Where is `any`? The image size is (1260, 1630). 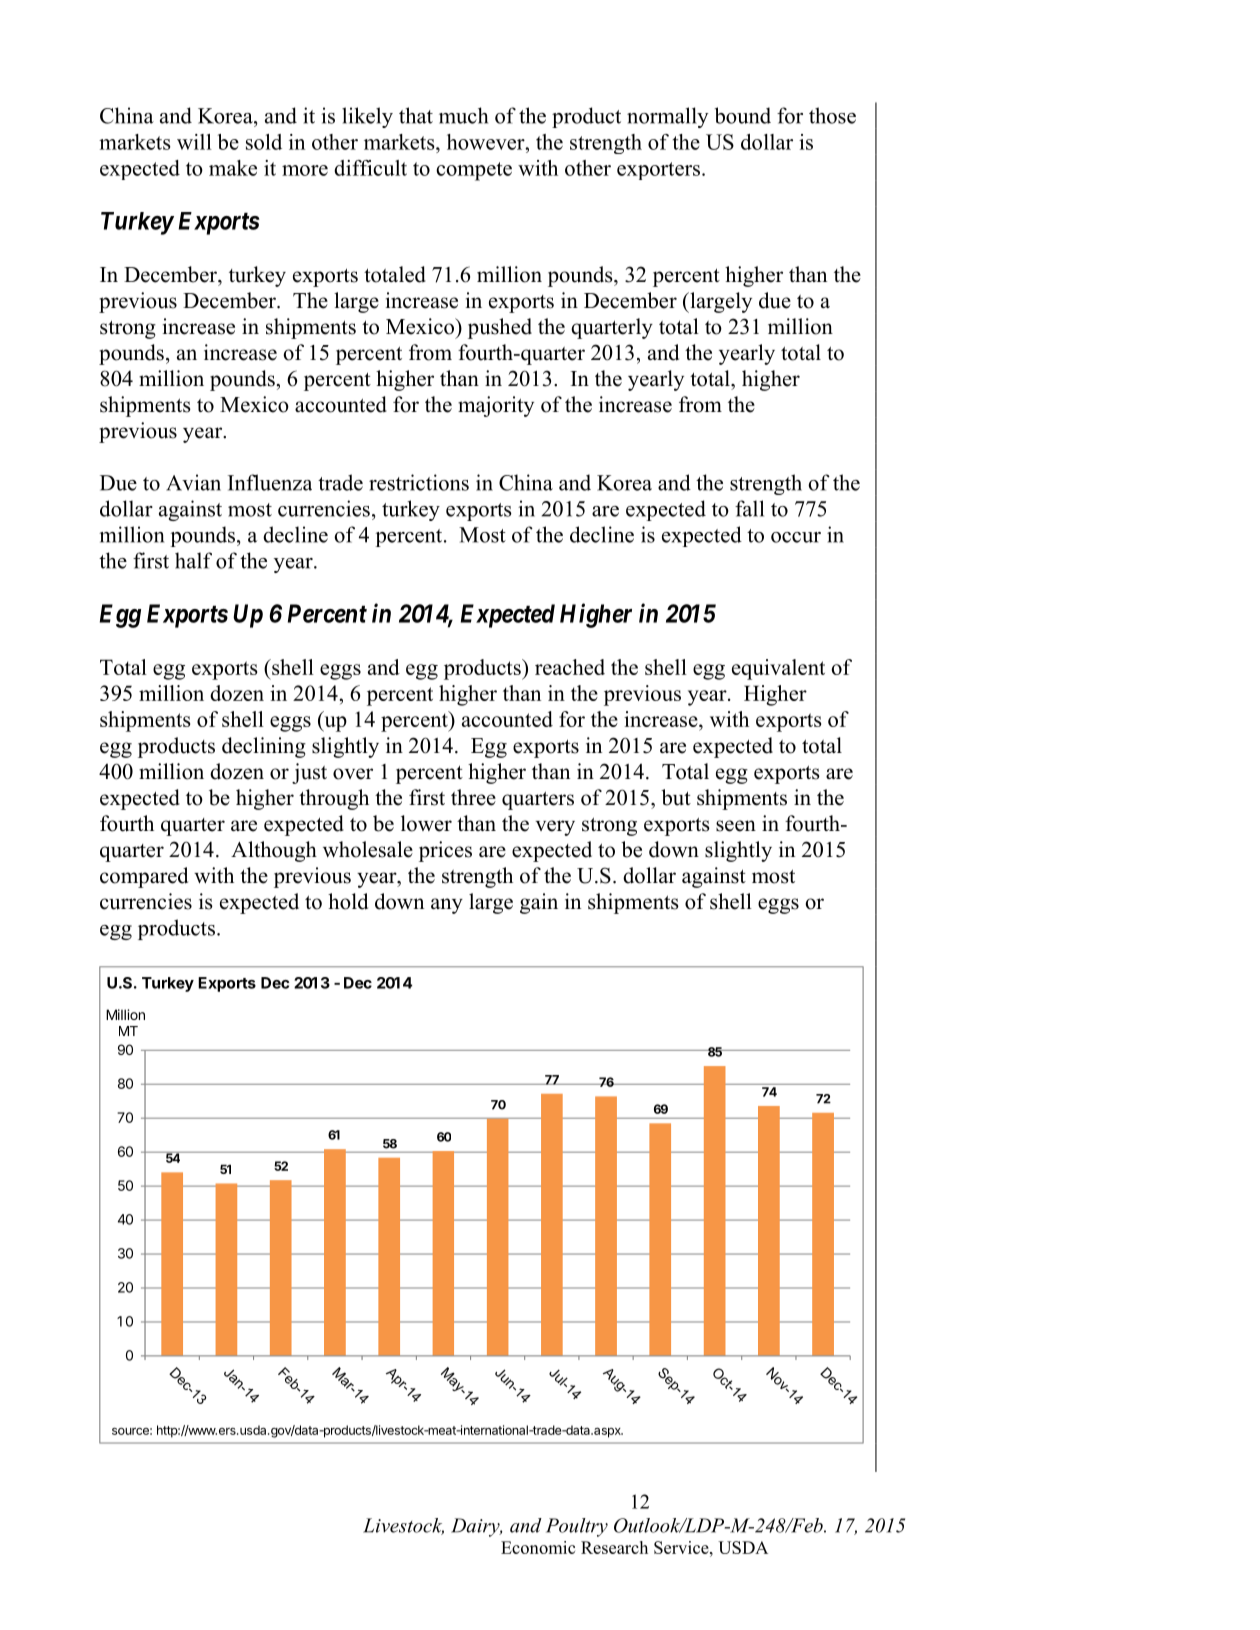 any is located at coordinates (447, 906).
